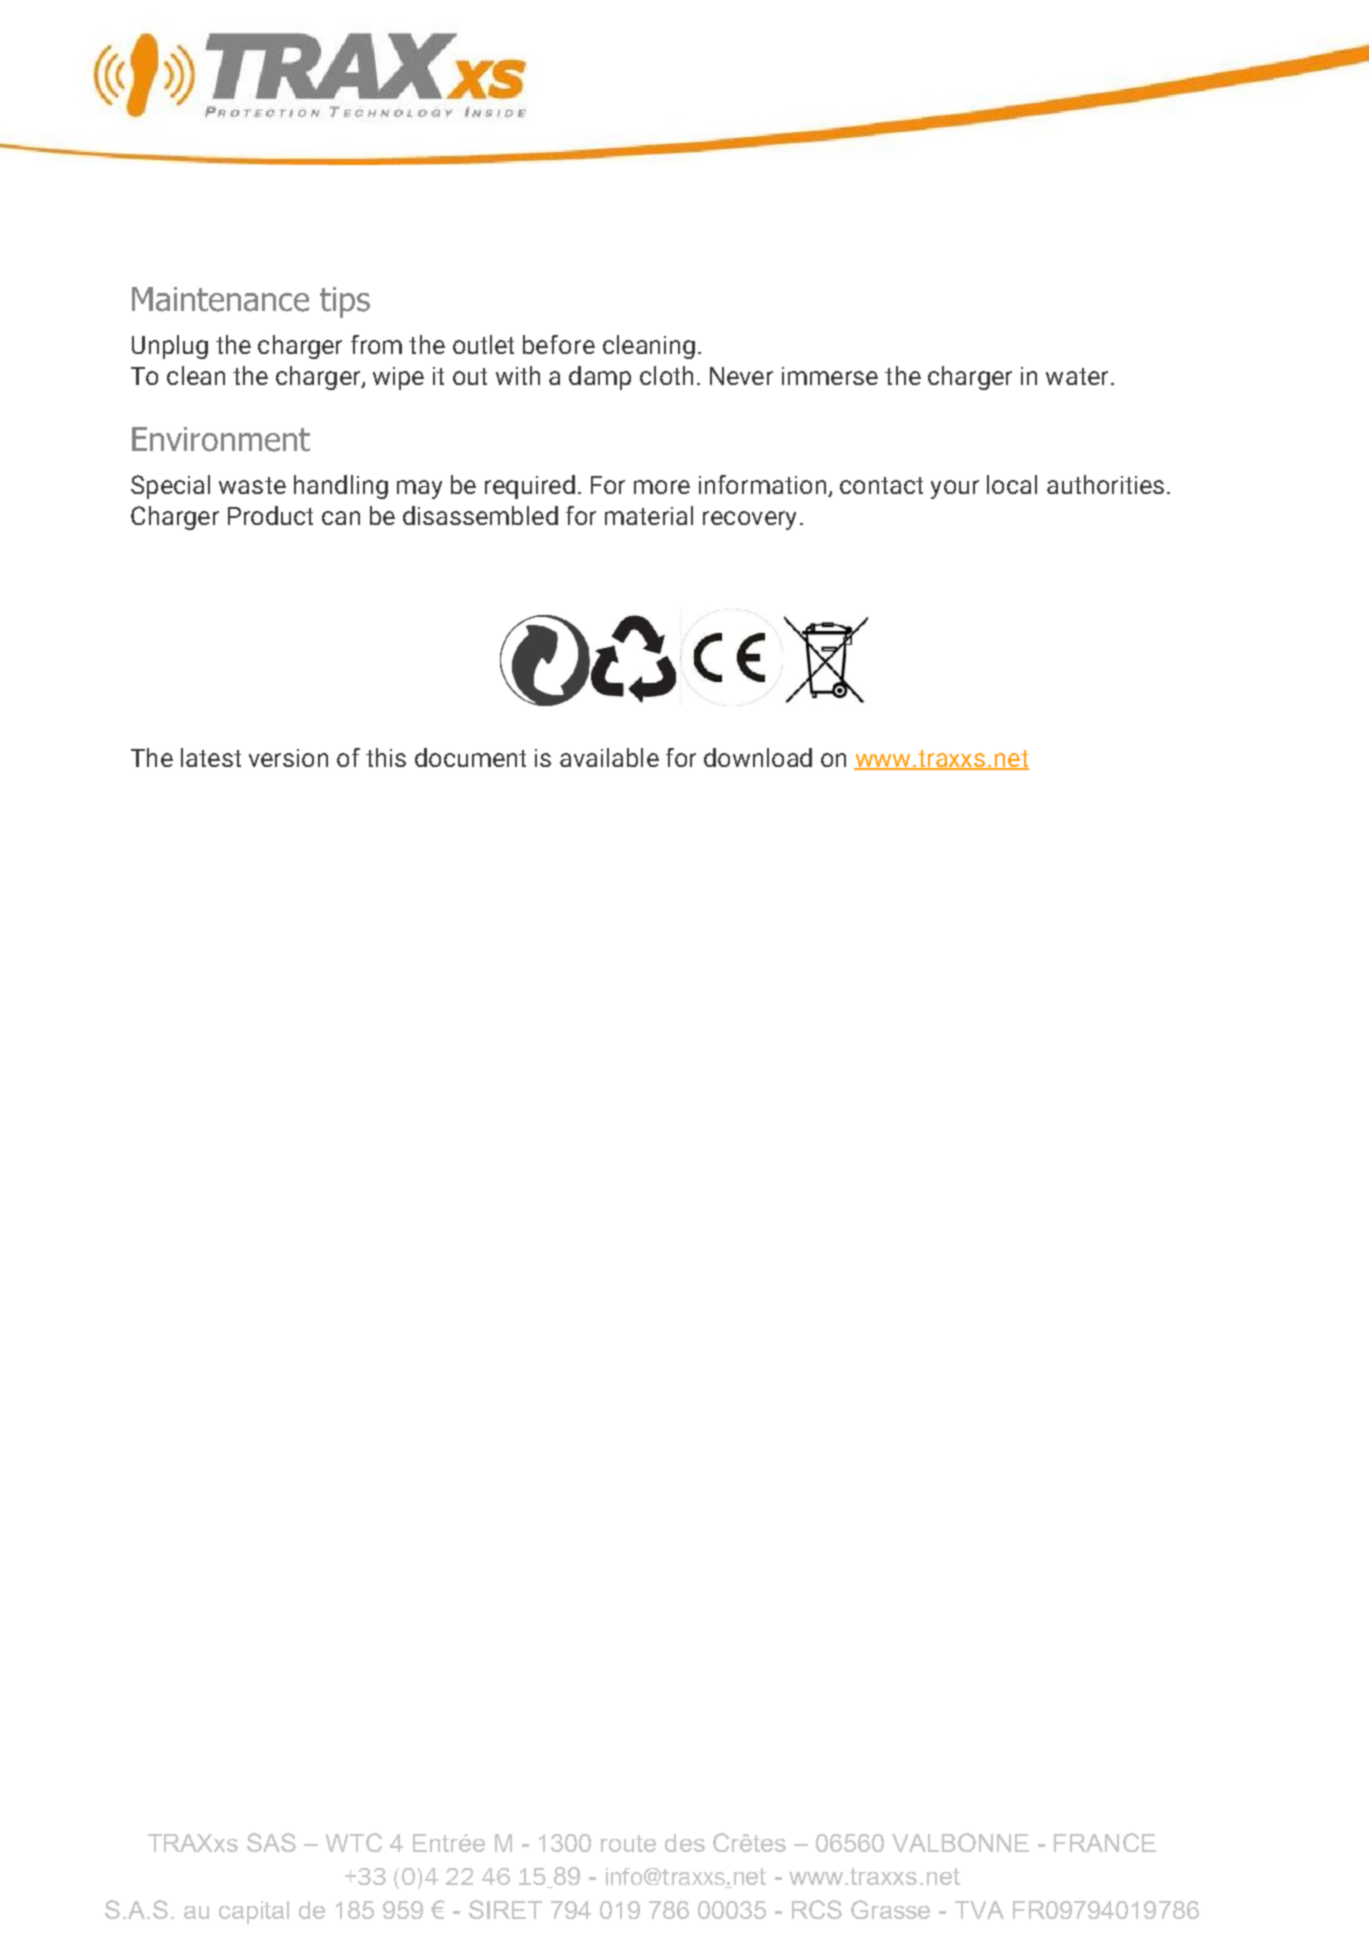  I want to click on version, so click(288, 758).
